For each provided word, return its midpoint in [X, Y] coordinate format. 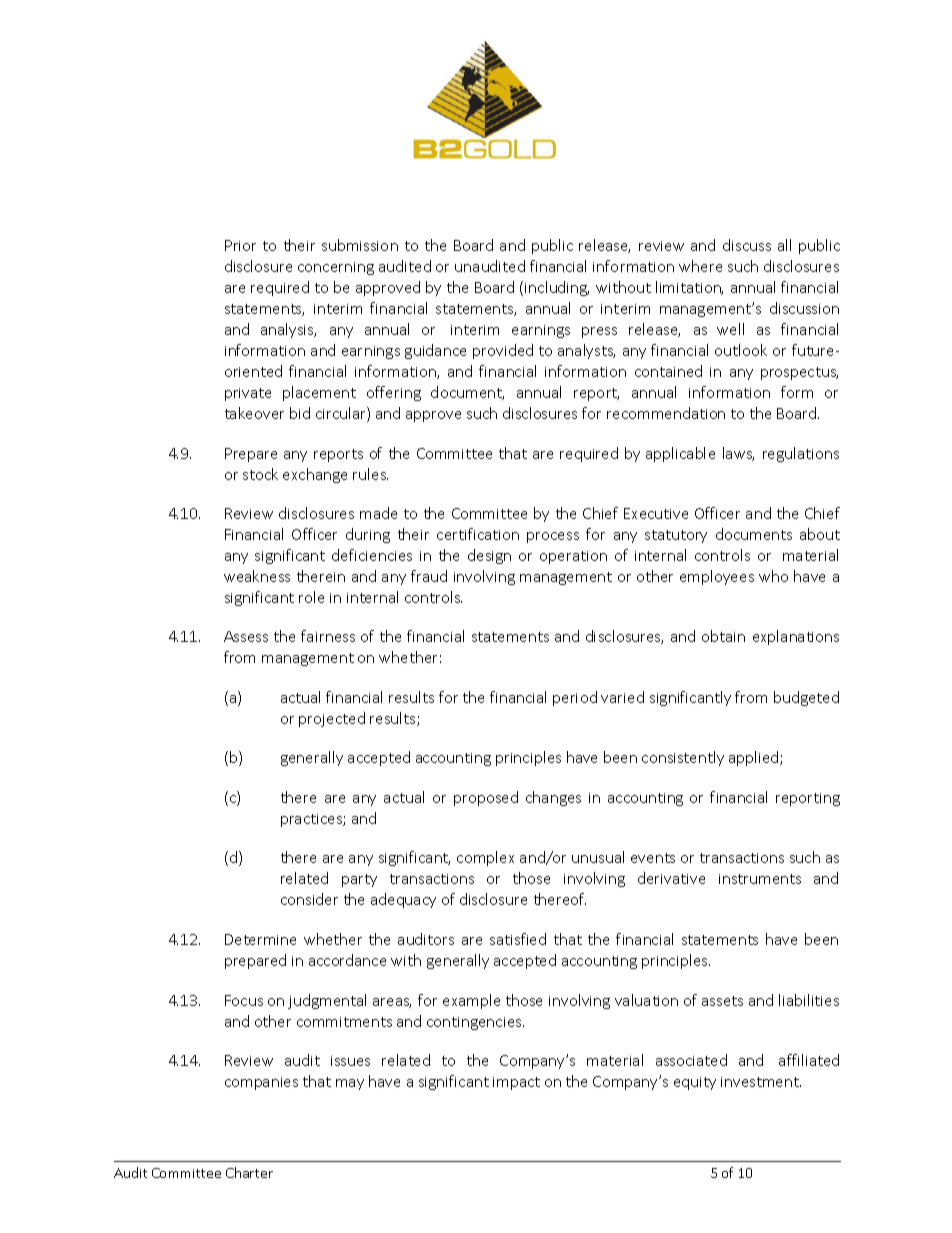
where [700, 266]
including [557, 288]
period [575, 698]
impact [516, 1083]
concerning [336, 268]
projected [332, 719]
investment [761, 1082]
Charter [249, 1172]
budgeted [806, 698]
